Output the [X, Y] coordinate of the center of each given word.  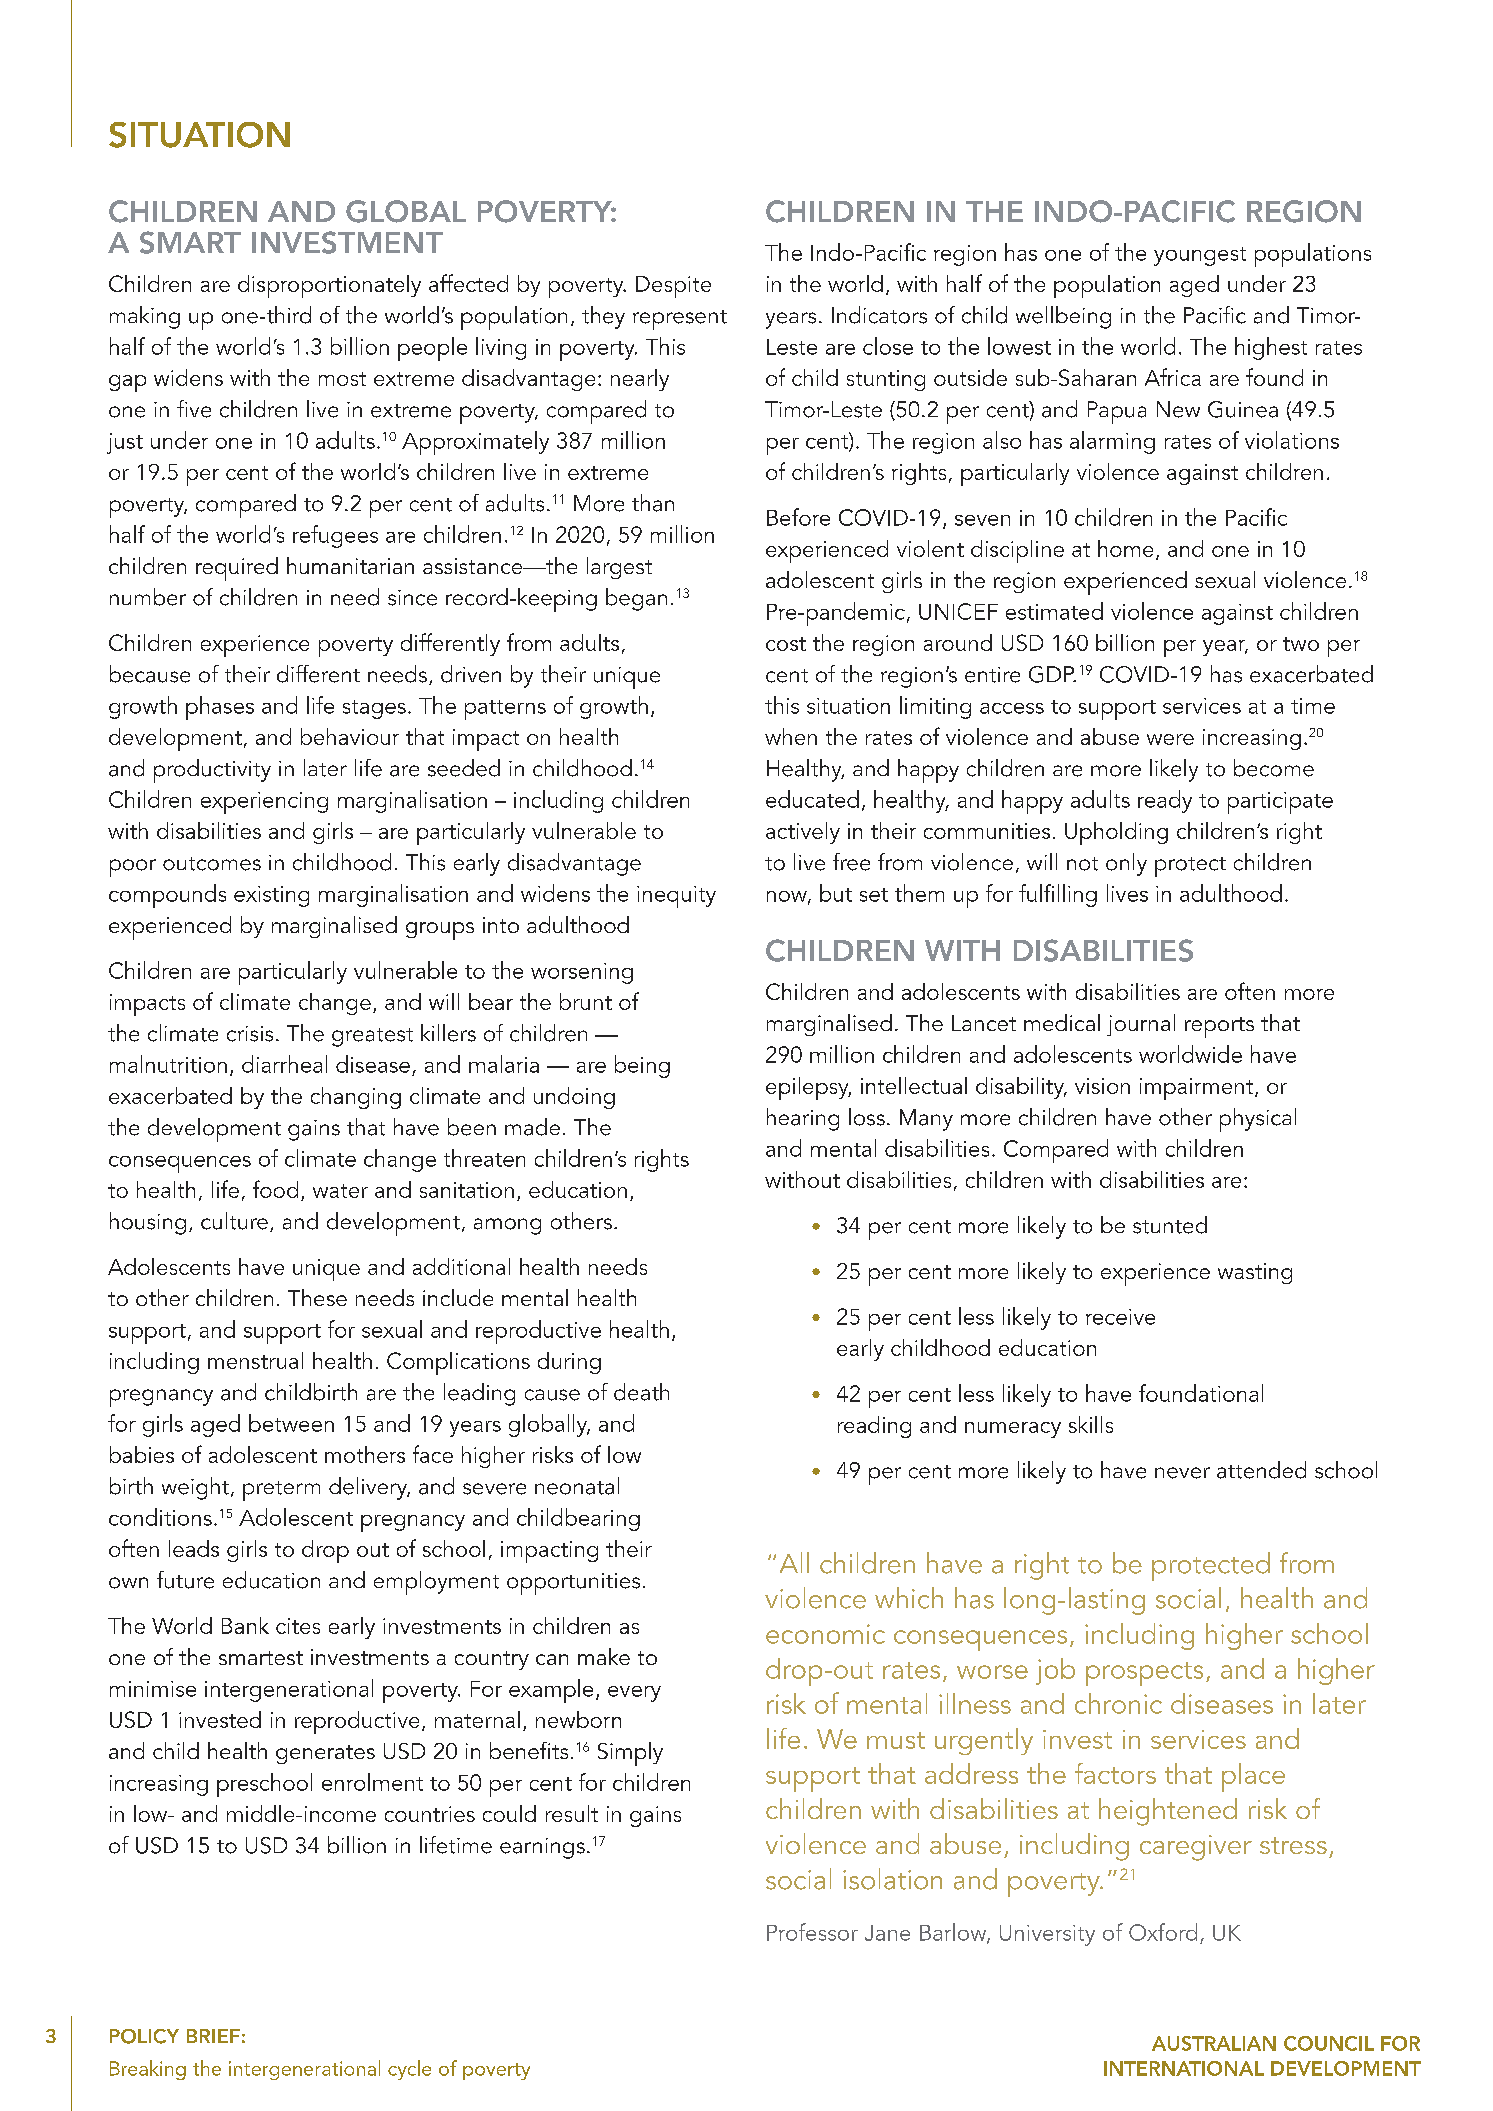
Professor [812, 1932]
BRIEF [213, 2036]
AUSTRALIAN [1214, 2043]
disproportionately [329, 286]
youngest [1200, 256]
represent [680, 320]
